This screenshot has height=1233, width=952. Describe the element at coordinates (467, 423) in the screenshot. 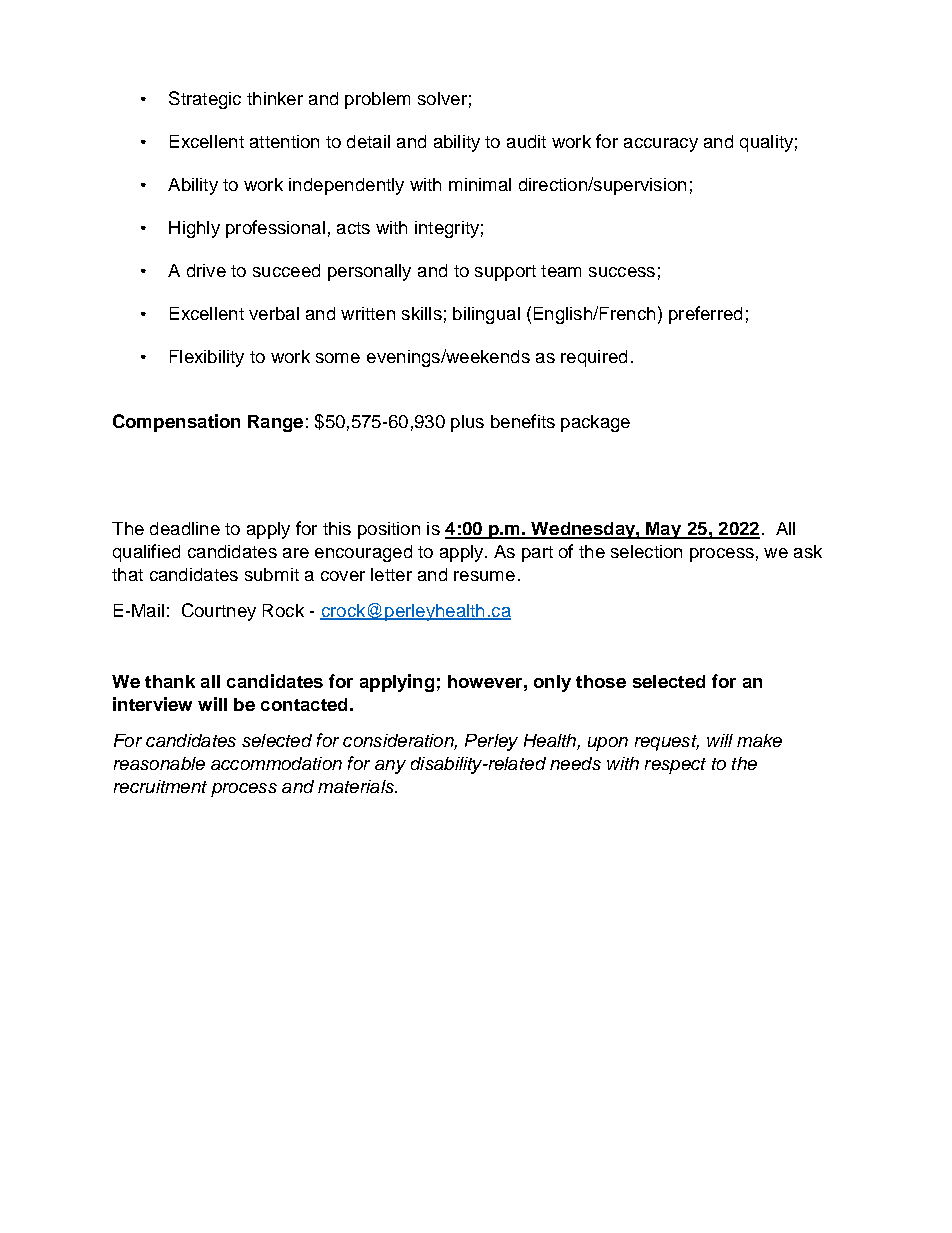

I see `plus` at that location.
